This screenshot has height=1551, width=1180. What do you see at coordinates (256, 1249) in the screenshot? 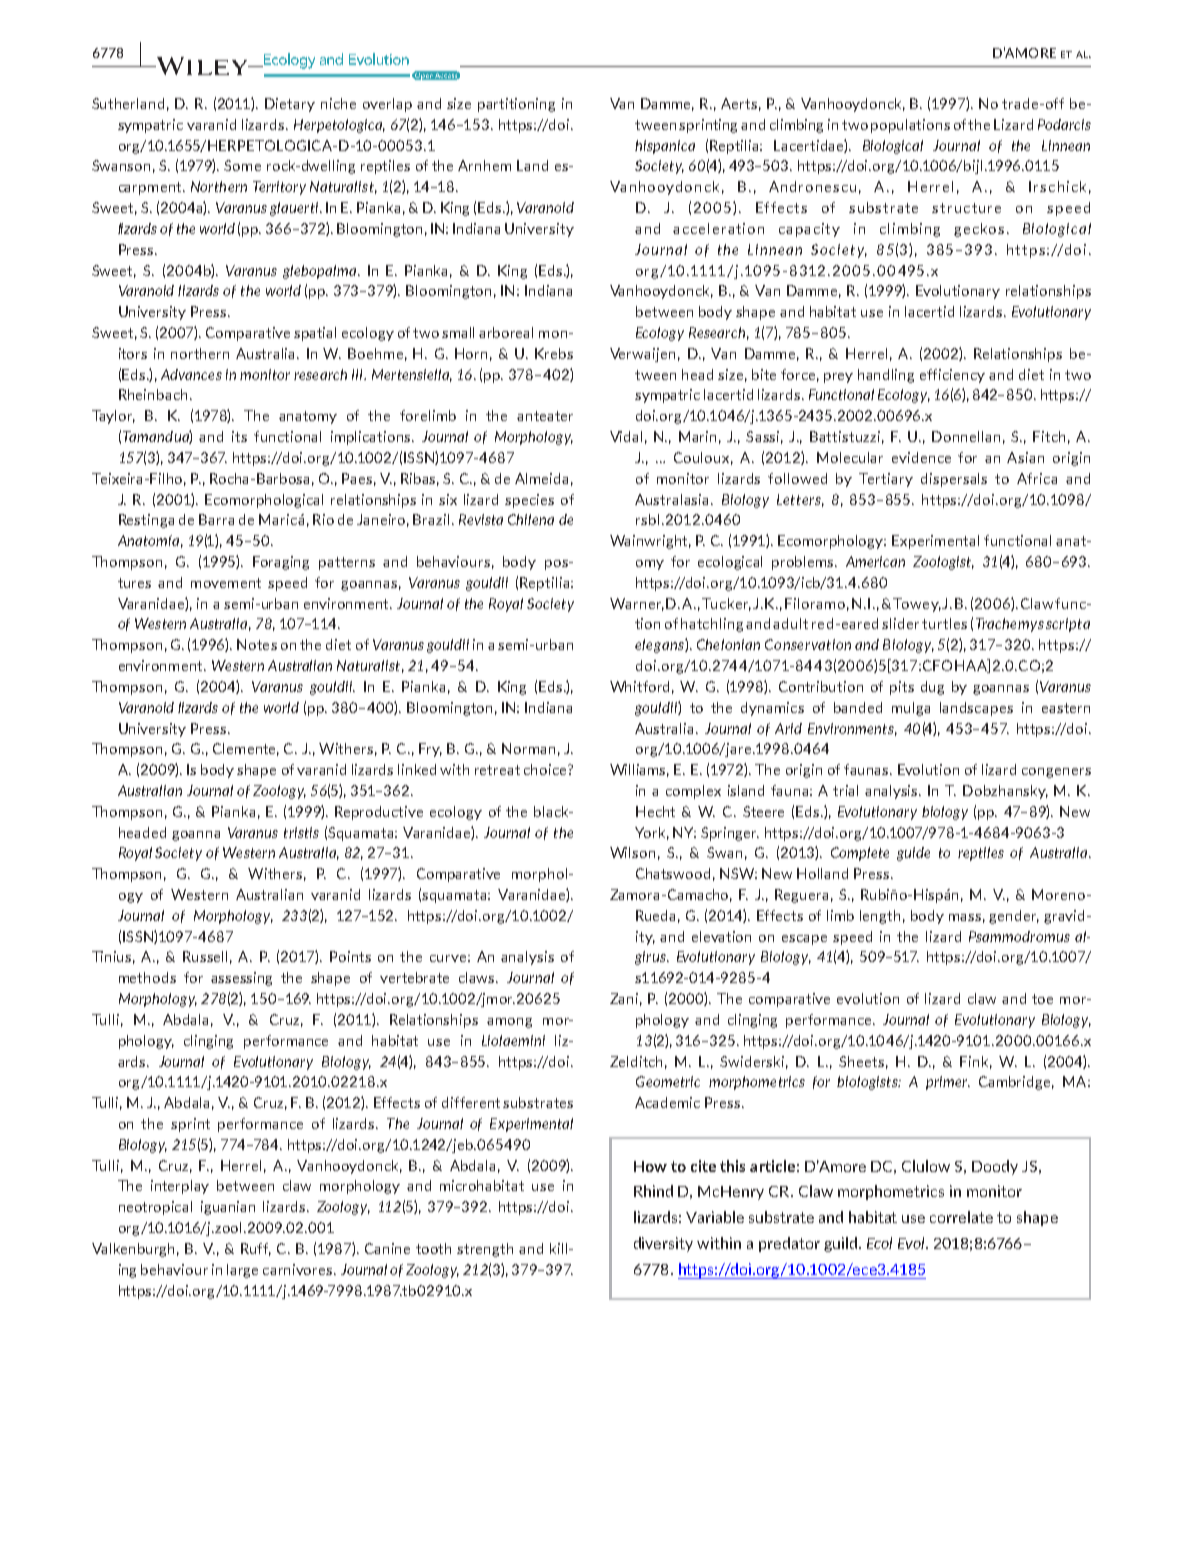
I see `Ruff` at bounding box center [256, 1249].
